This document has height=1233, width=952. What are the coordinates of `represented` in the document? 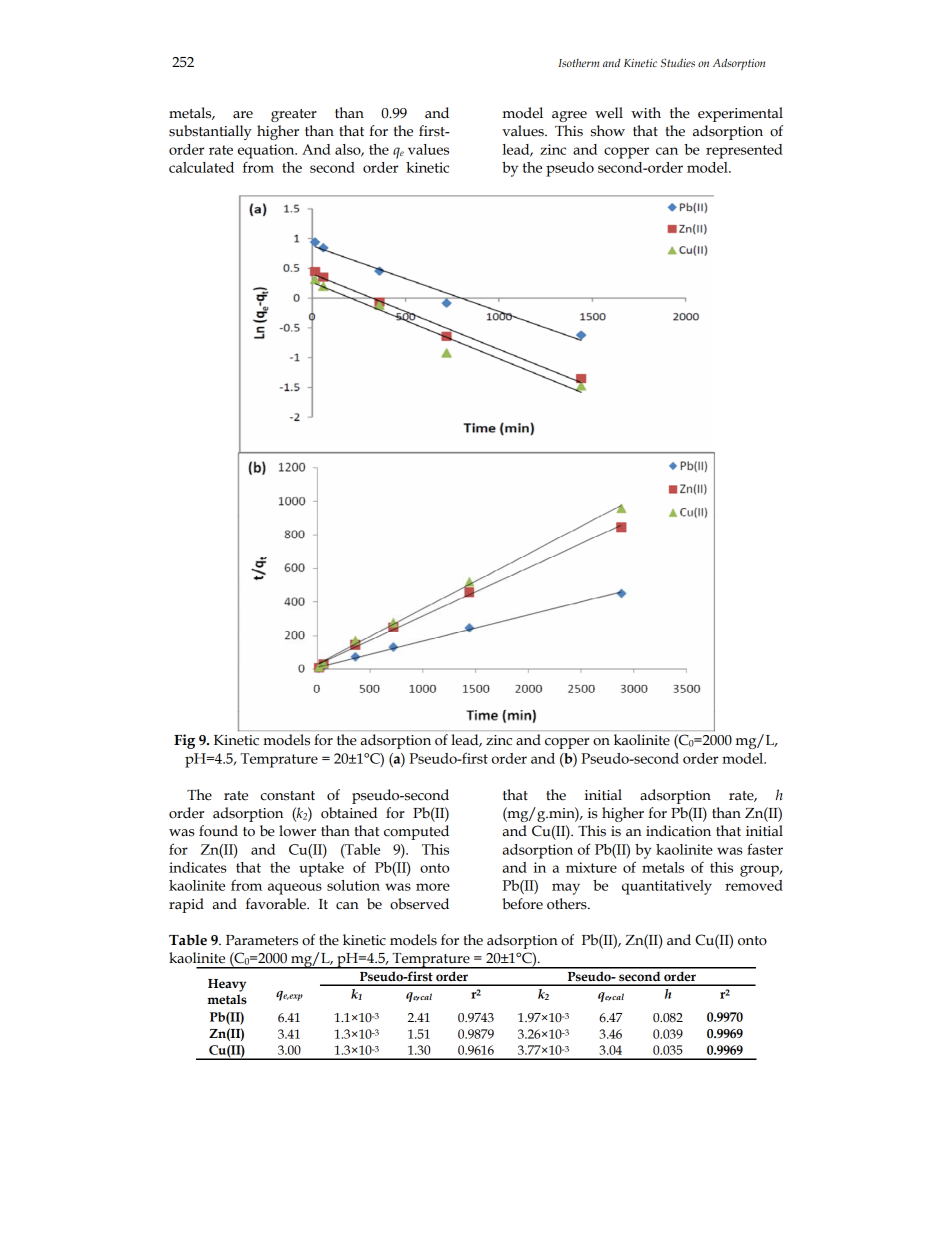 It's located at (744, 151).
